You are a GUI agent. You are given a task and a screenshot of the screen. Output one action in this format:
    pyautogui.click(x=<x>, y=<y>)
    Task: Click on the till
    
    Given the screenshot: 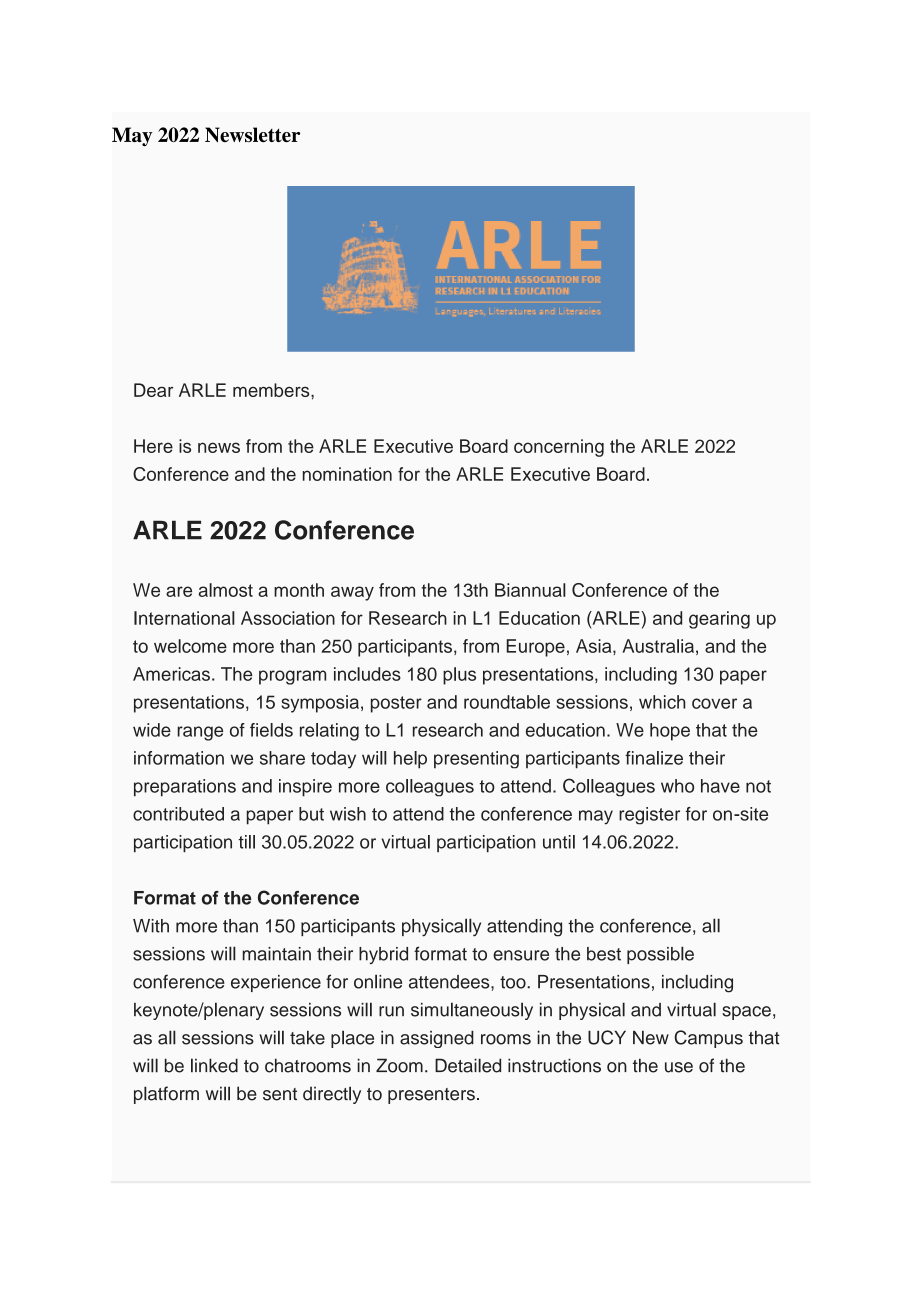 What is the action you would take?
    pyautogui.click(x=246, y=842)
